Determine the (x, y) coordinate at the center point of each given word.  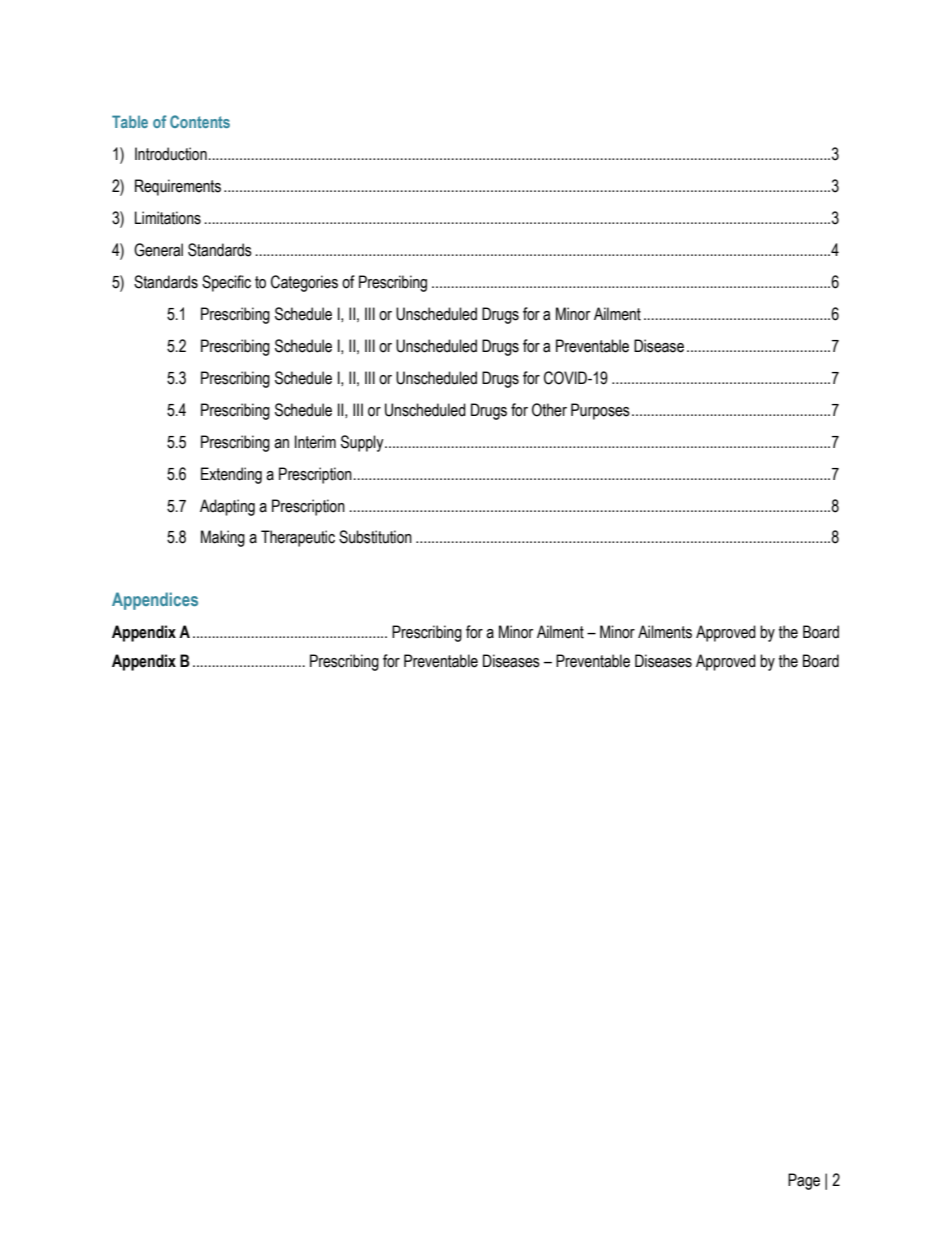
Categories (304, 283)
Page (804, 1181)
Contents (200, 121)
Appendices (155, 601)
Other (549, 410)
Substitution (375, 537)
